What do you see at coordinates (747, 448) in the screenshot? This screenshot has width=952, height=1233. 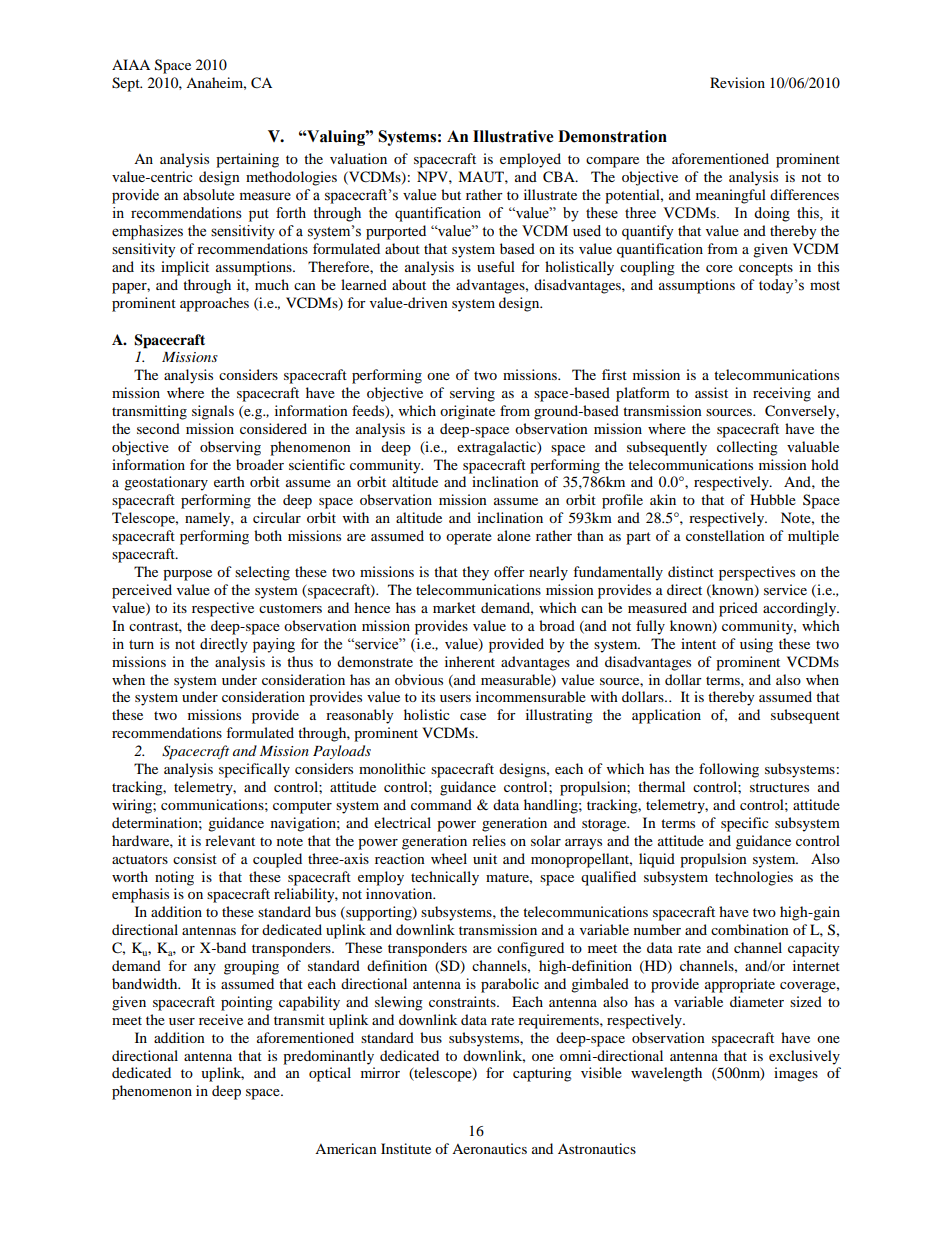 I see `collecting` at bounding box center [747, 448].
